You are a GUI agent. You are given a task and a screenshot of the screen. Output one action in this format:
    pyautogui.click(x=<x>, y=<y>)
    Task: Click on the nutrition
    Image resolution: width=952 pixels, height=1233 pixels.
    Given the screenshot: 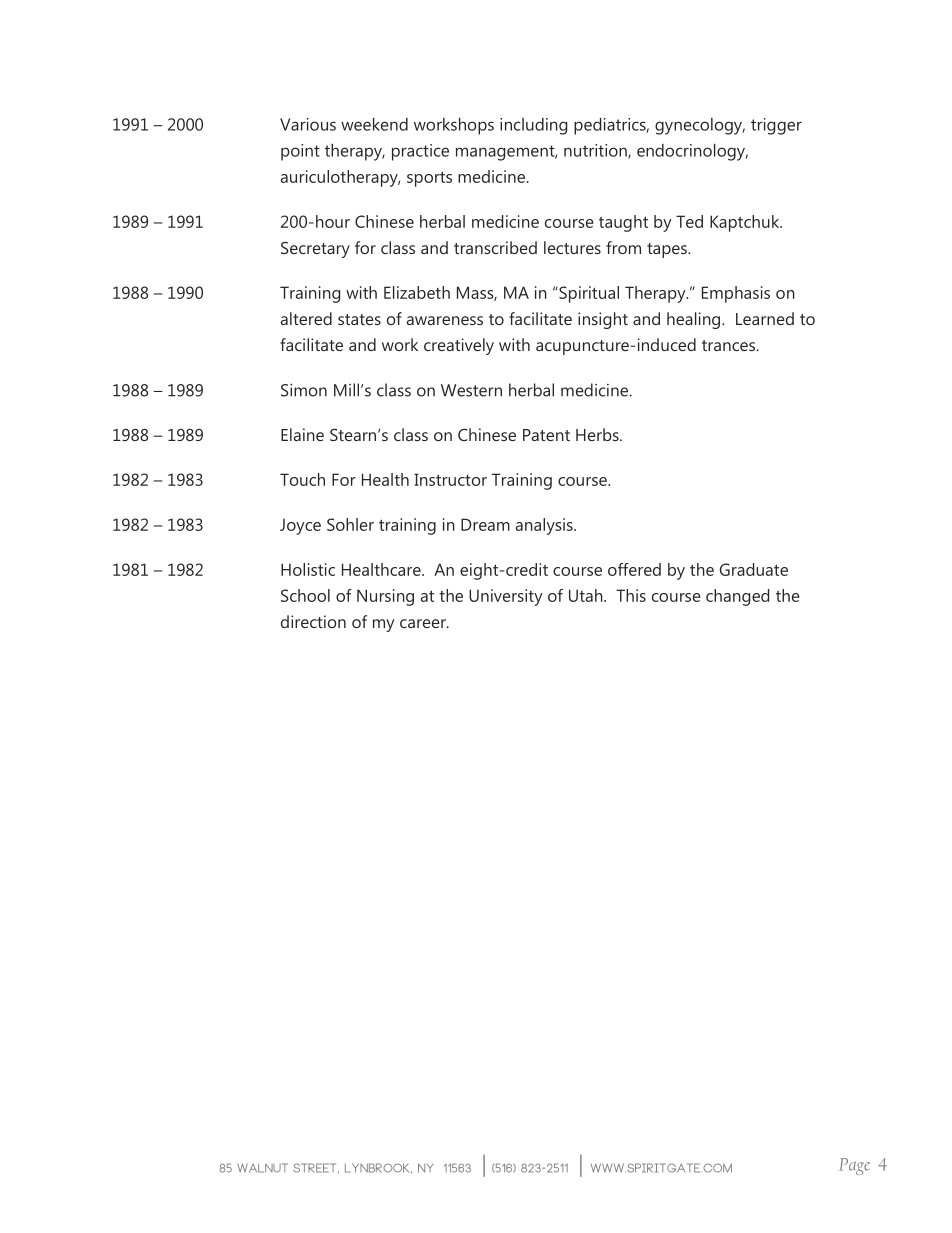 What is the action you would take?
    pyautogui.click(x=596, y=151)
